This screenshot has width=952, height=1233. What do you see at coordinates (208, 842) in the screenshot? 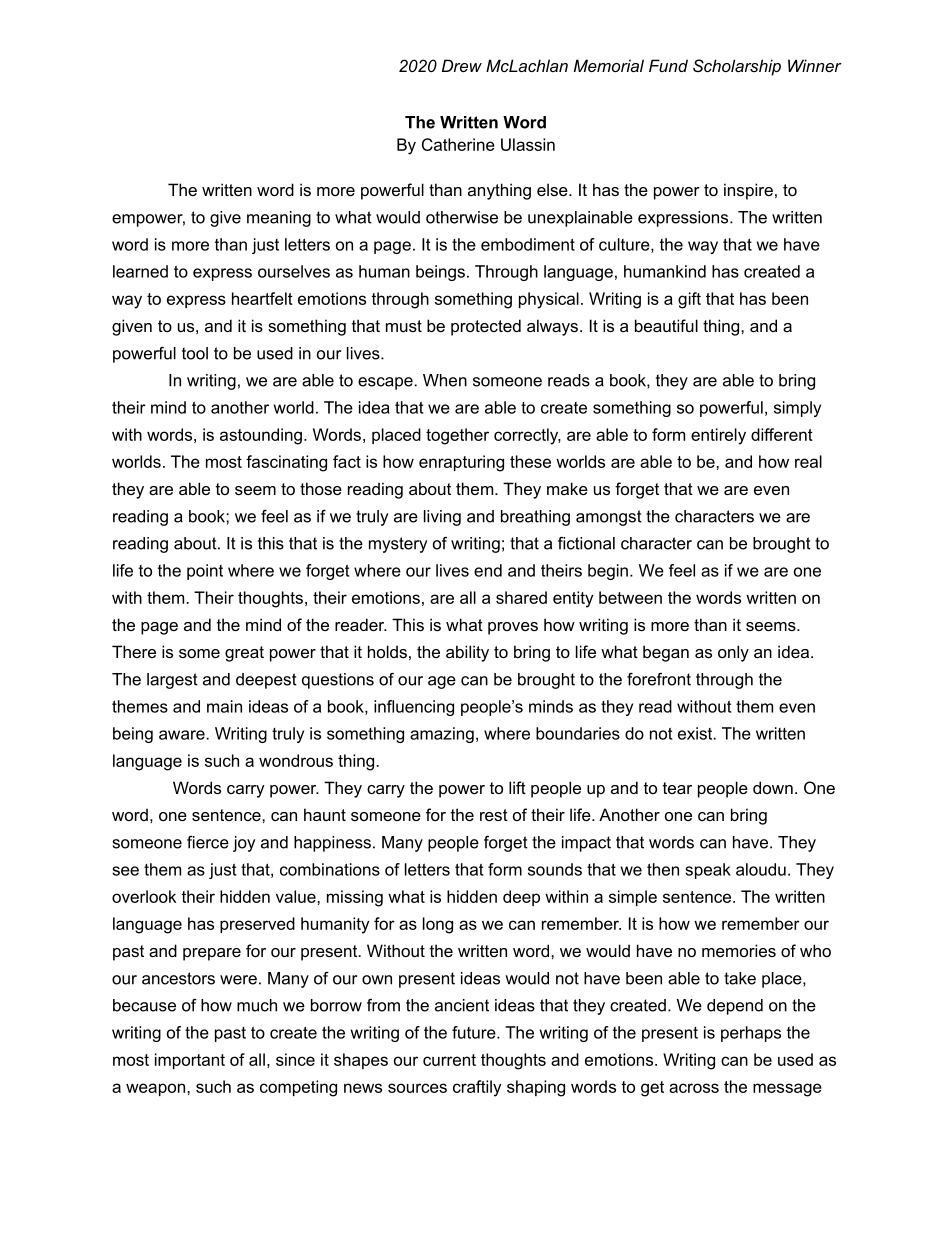
I see `fierce` at bounding box center [208, 842].
